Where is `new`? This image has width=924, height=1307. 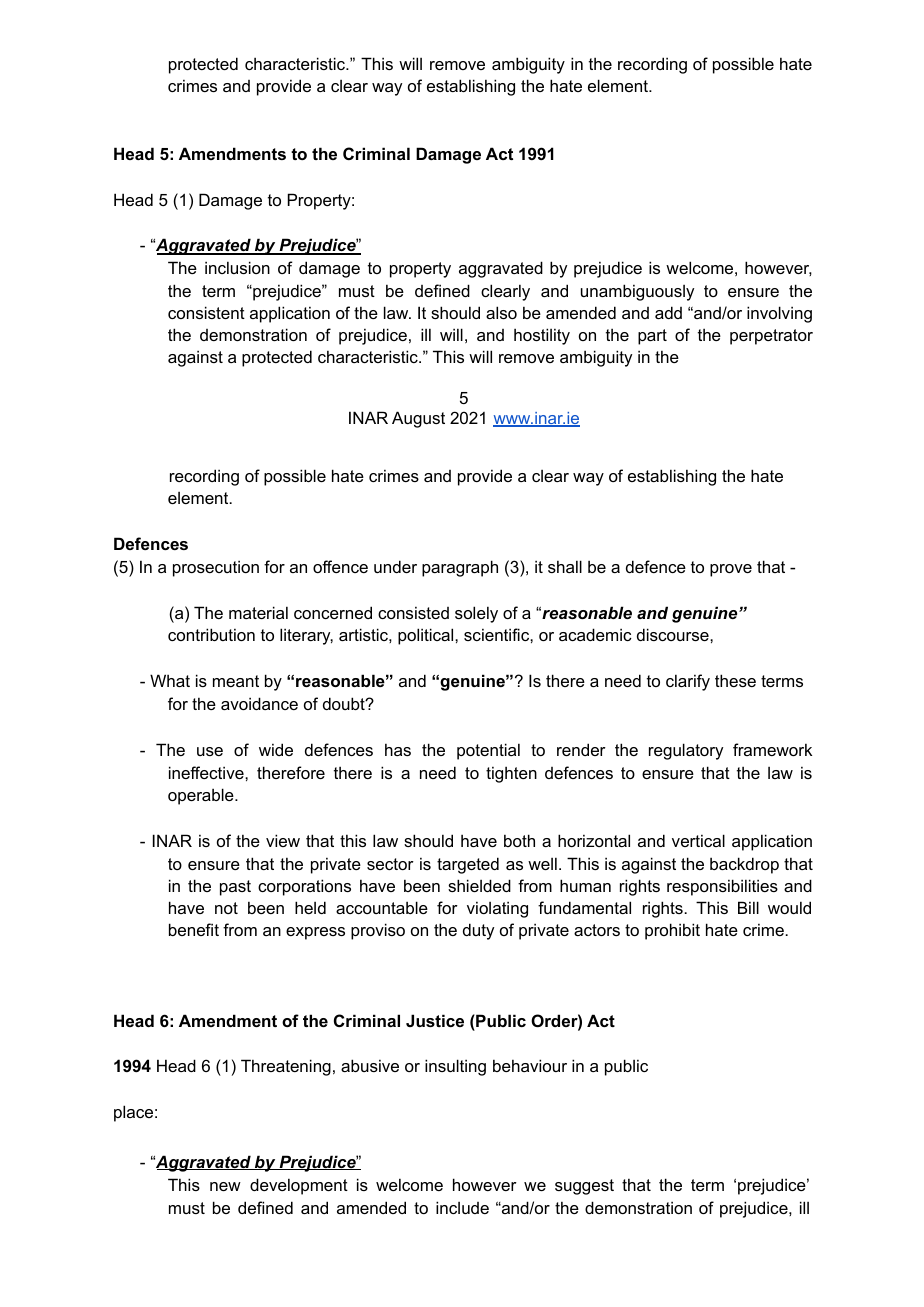 new is located at coordinates (225, 1186).
